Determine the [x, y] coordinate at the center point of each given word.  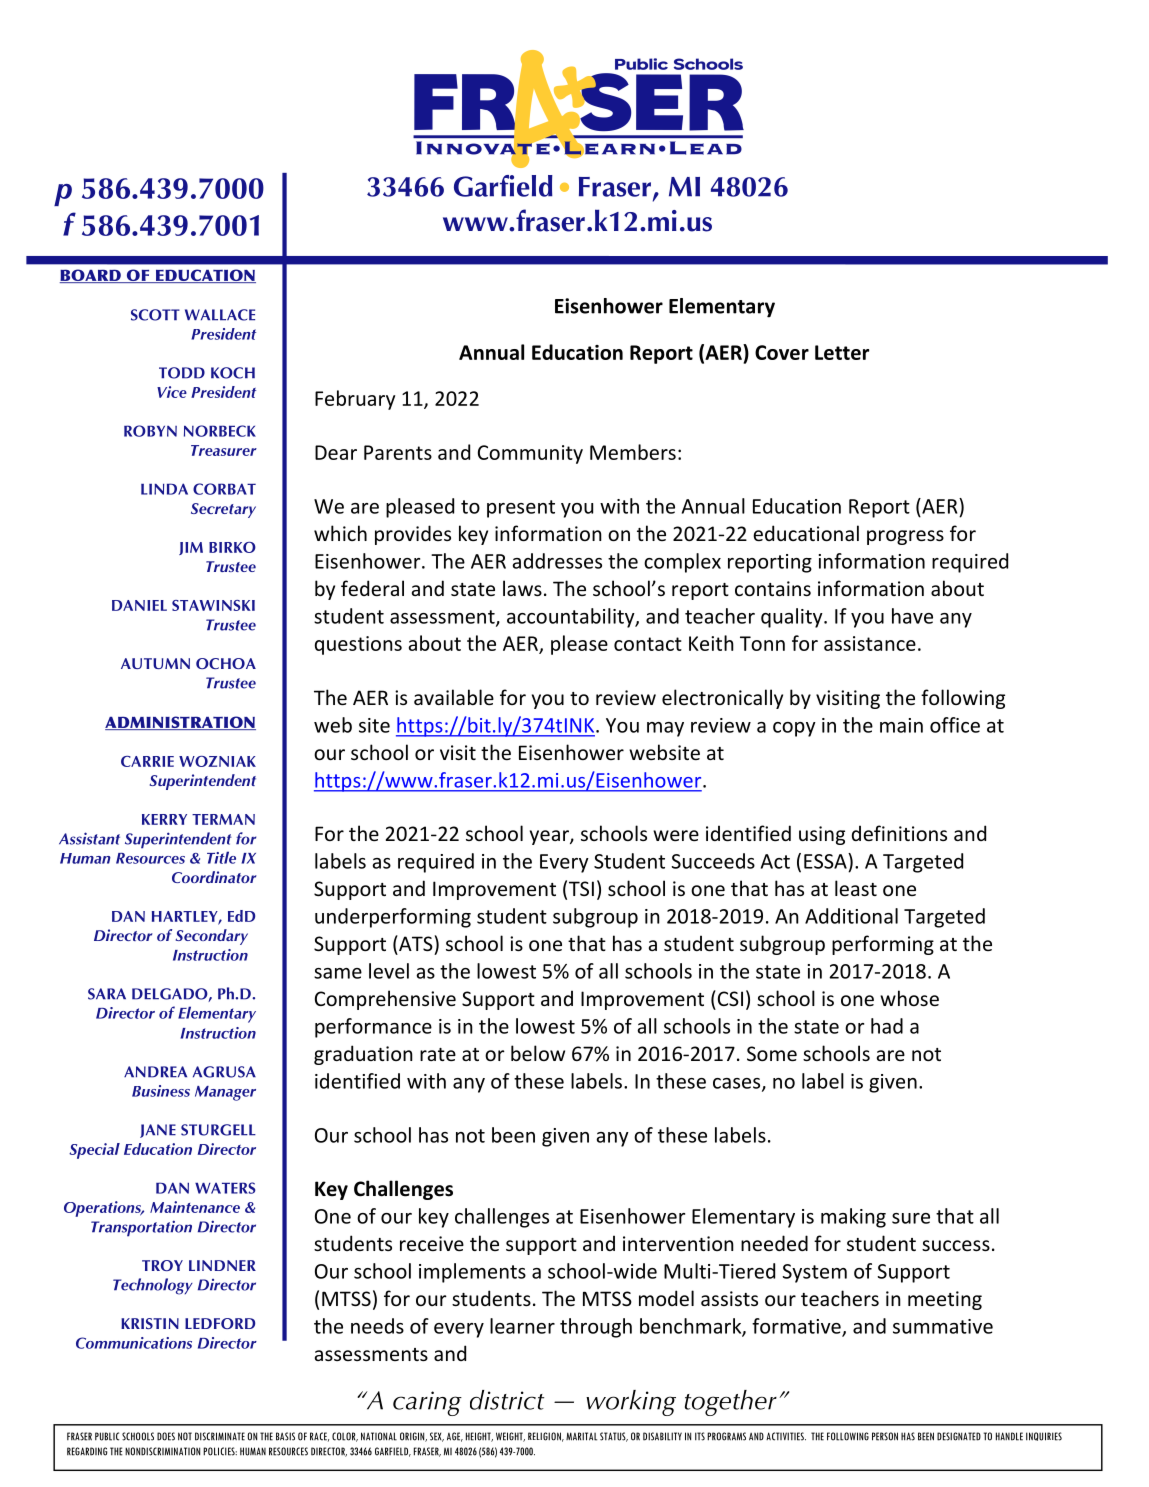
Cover [782, 352]
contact [648, 644]
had [887, 1026]
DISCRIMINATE [220, 1436]
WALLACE [220, 315]
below [538, 1053]
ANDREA [155, 1072]
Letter [842, 352]
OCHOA [226, 663]
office [955, 725]
